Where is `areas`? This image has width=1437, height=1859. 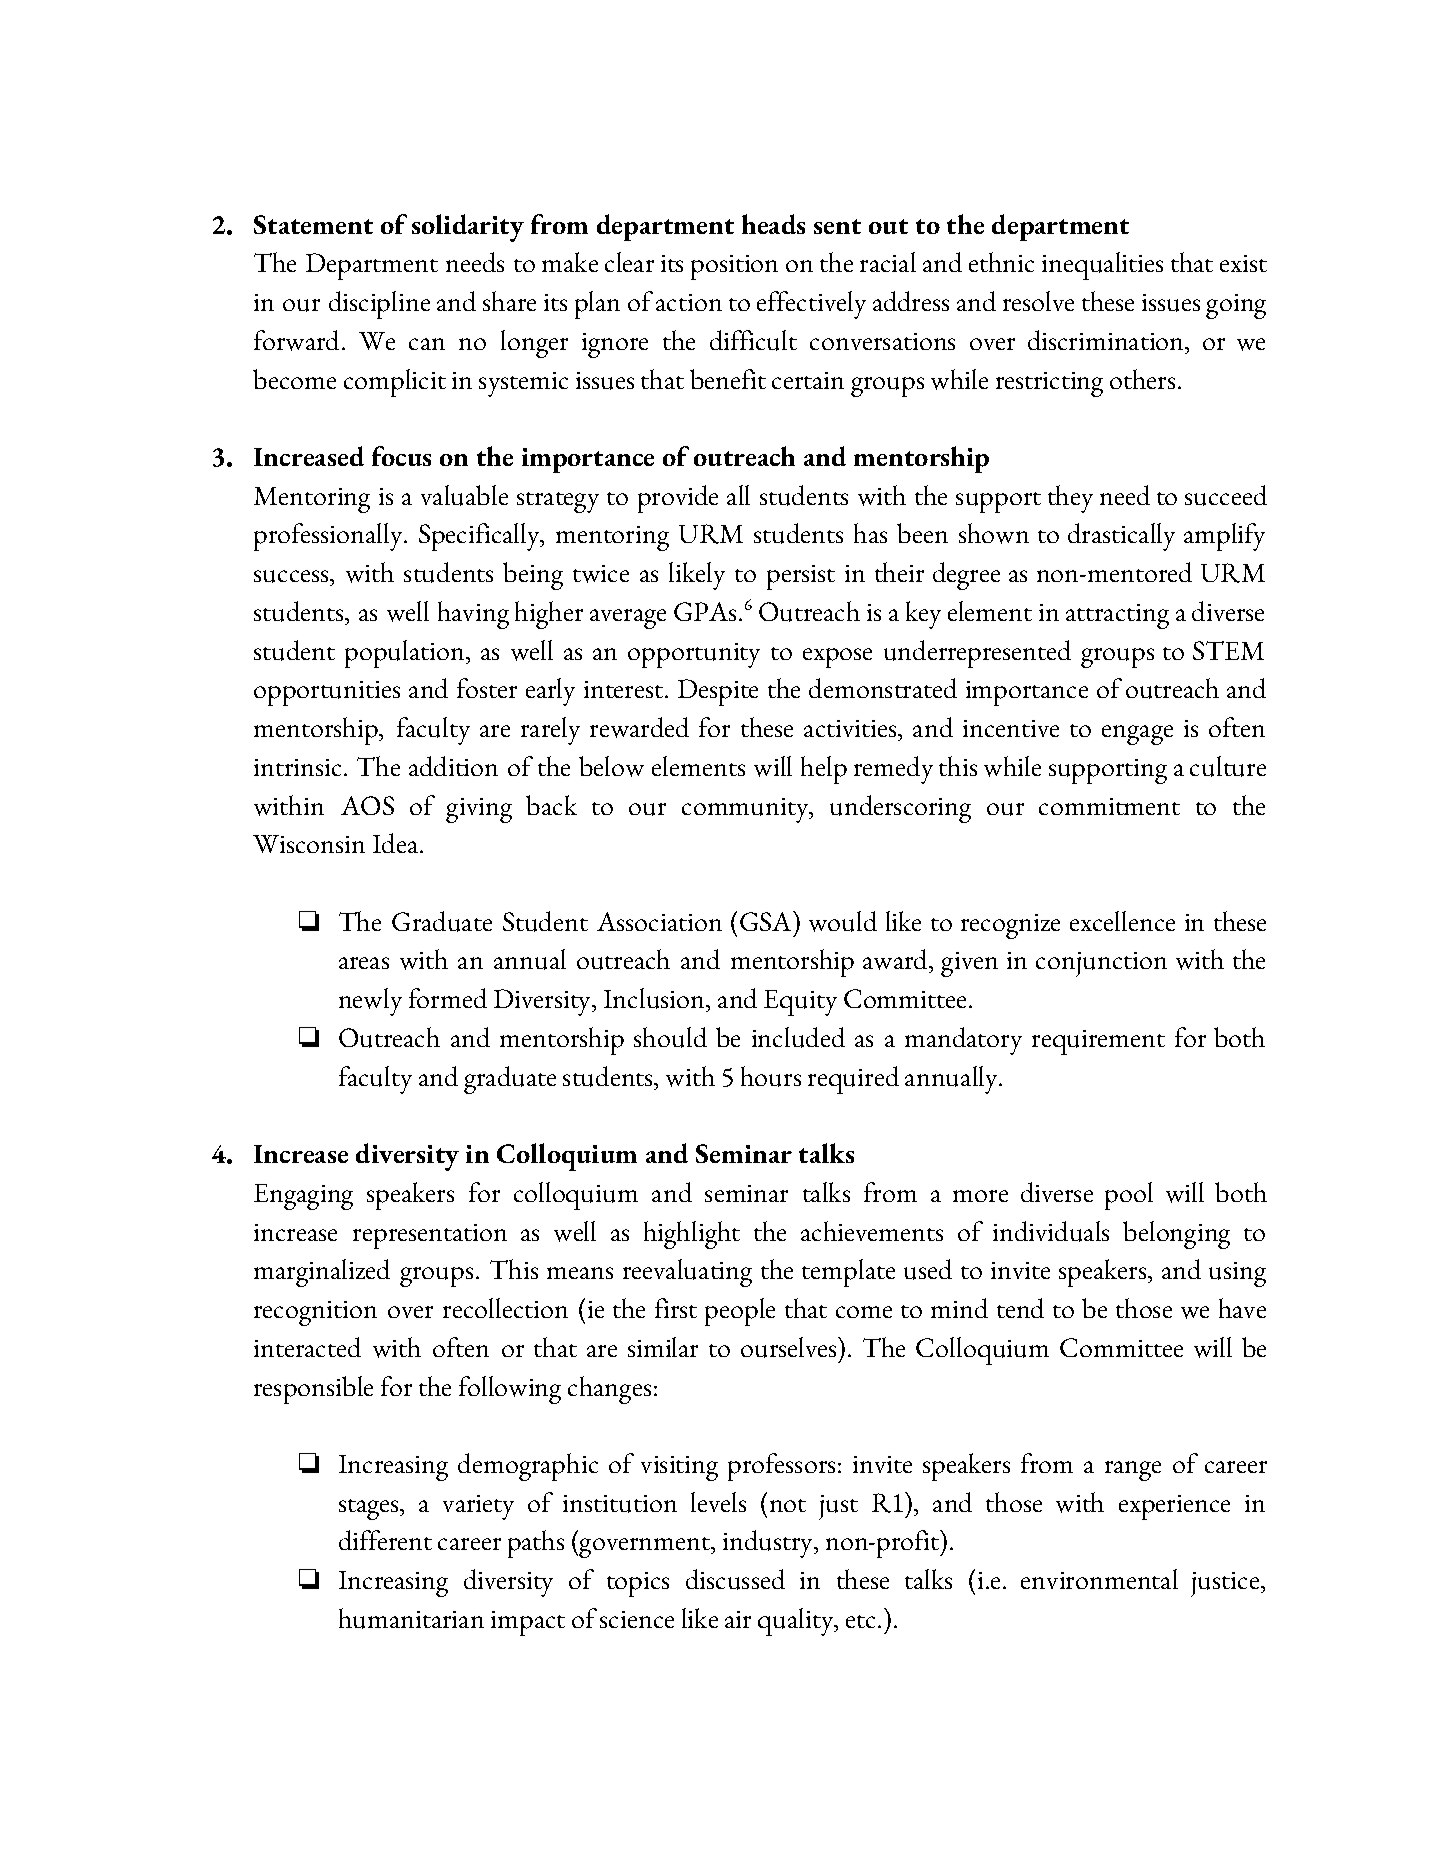
areas is located at coordinates (364, 963).
